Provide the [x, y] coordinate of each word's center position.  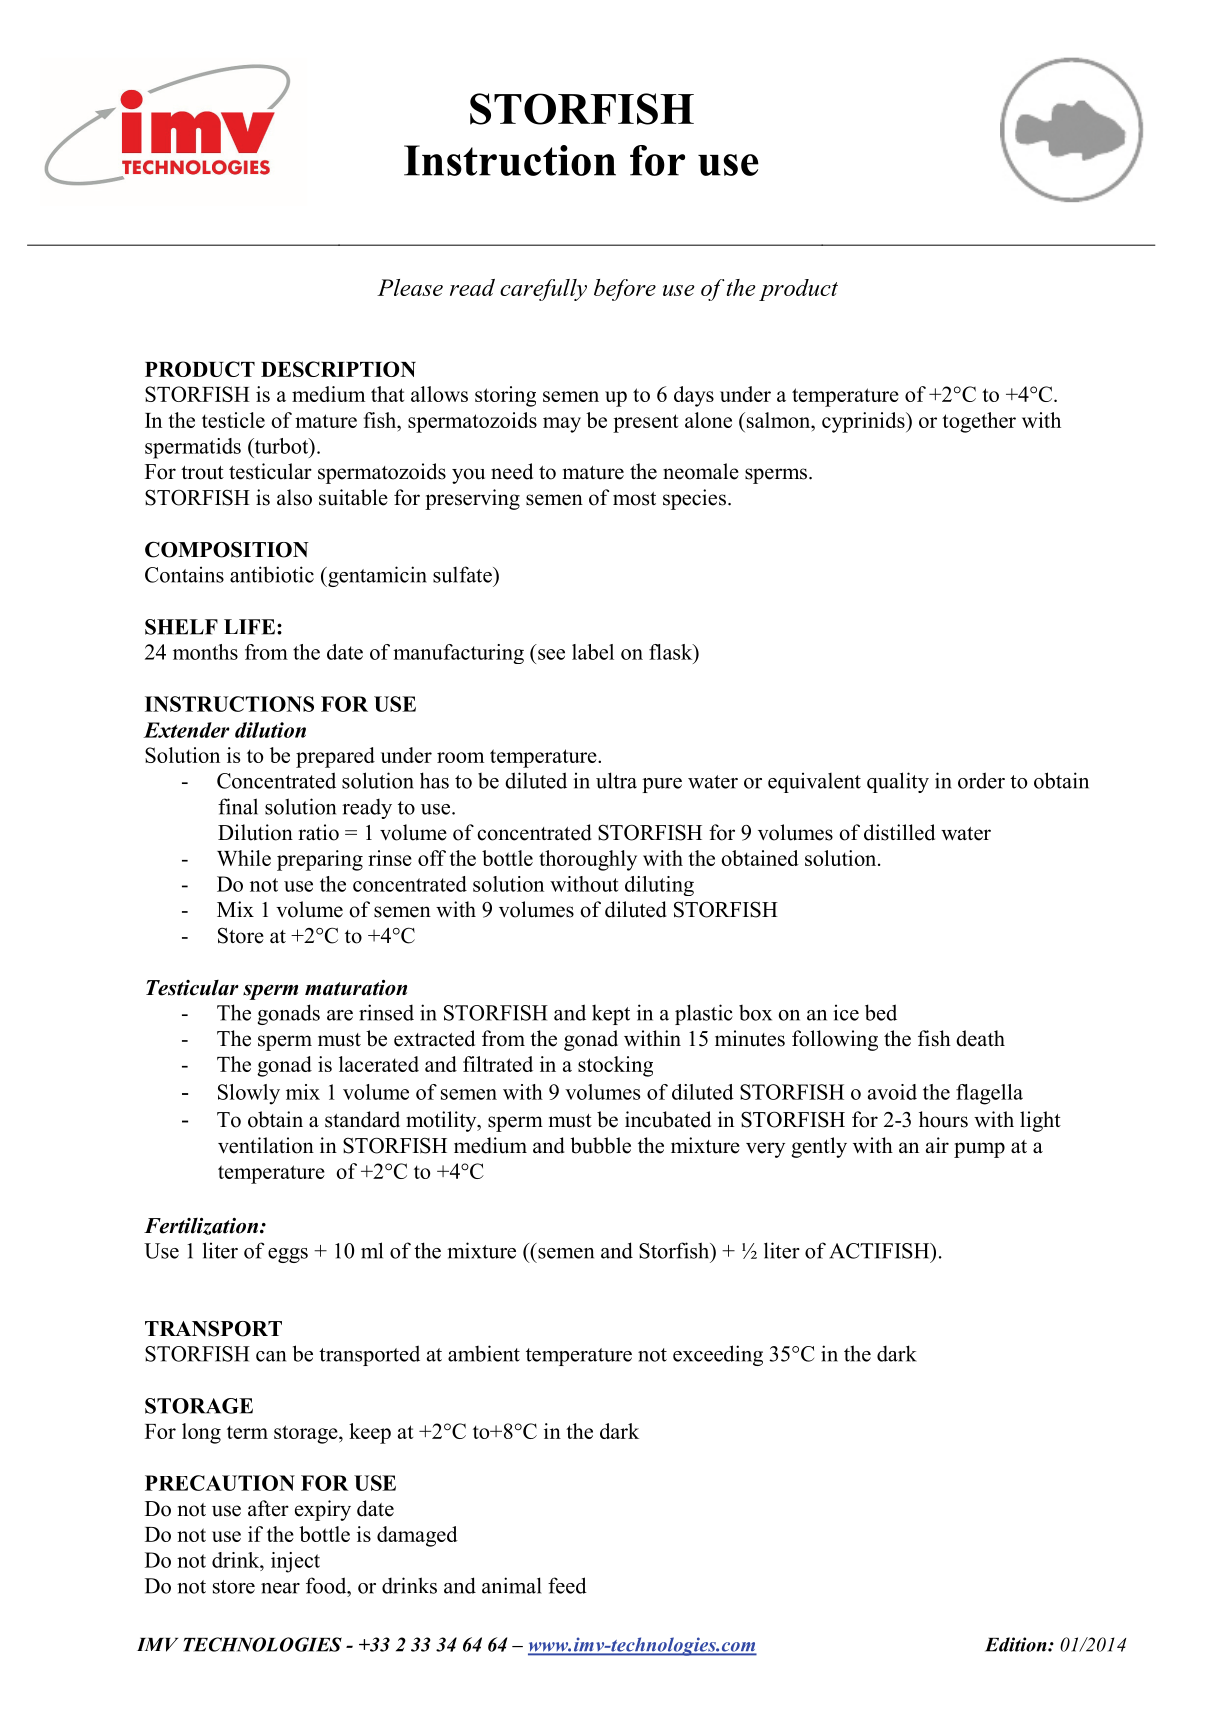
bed [881, 1012]
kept [611, 1015]
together [979, 422]
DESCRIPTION [338, 369]
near [280, 1588]
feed [567, 1585]
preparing [320, 860]
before [625, 290]
